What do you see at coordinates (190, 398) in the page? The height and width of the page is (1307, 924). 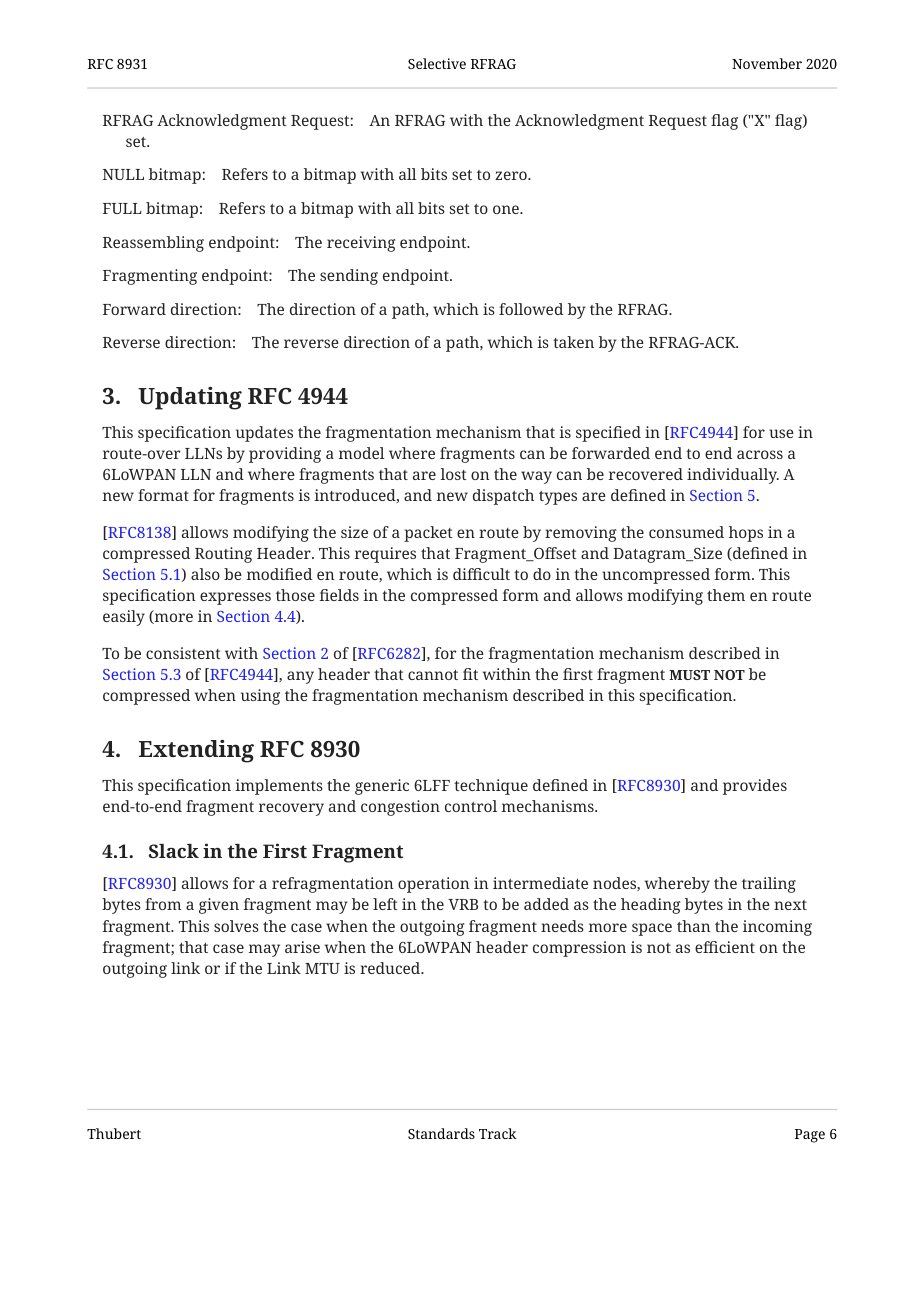 I see `Updating` at bounding box center [190, 398].
